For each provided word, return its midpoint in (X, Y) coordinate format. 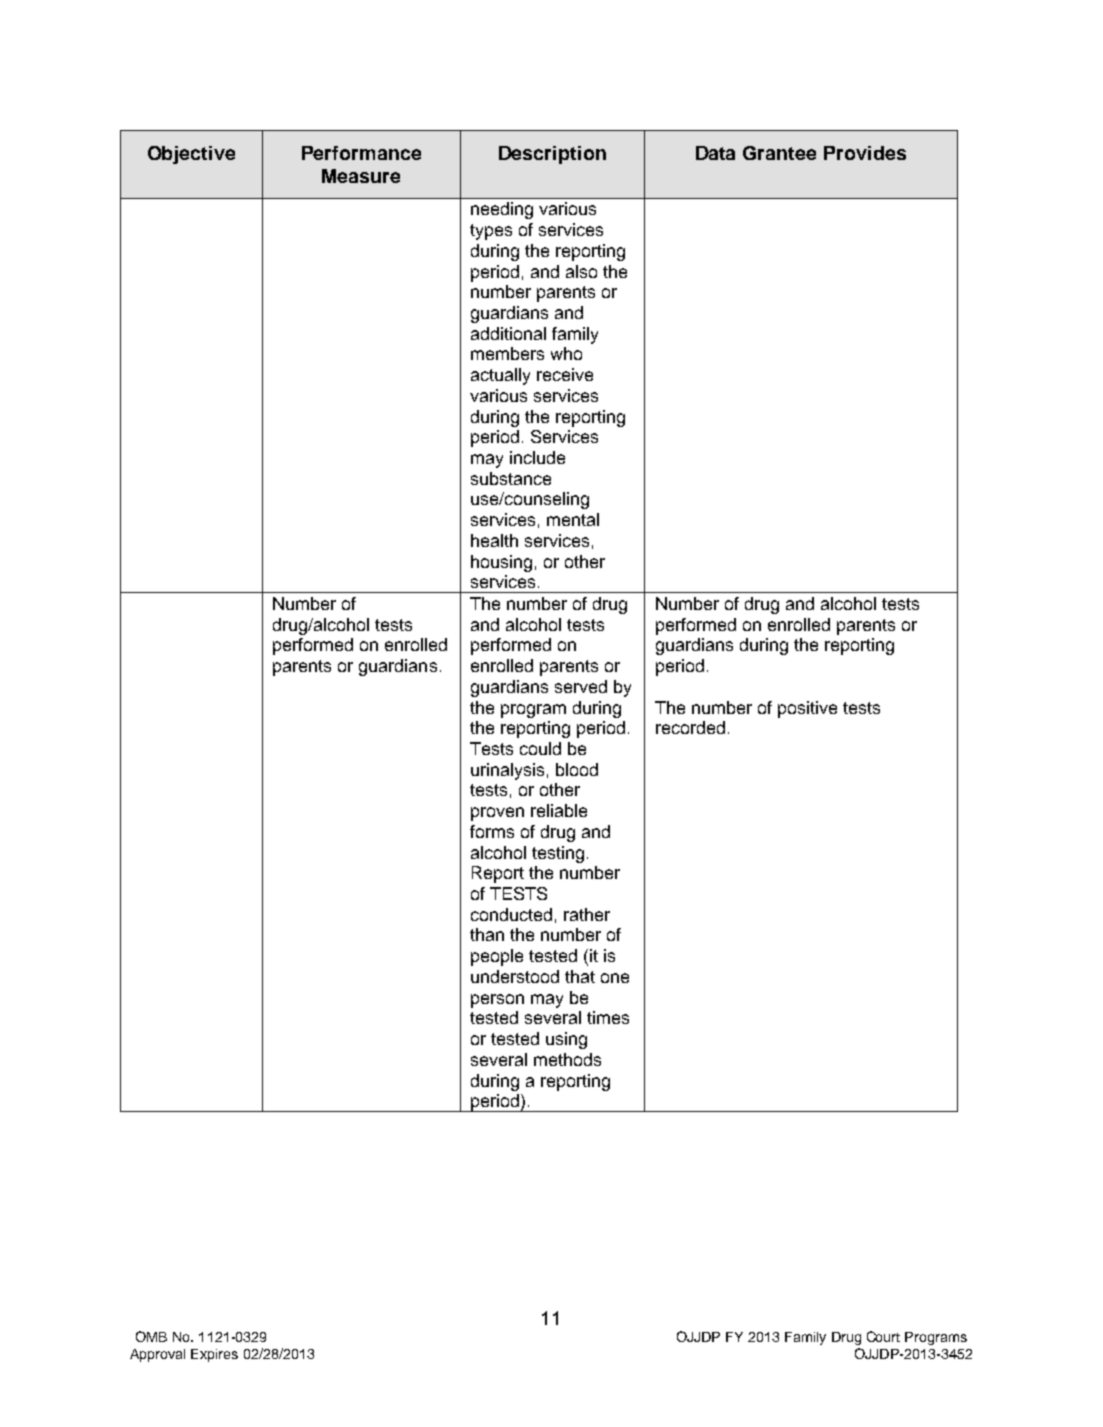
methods (567, 1059)
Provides (865, 153)
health (494, 540)
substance (511, 478)
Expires (214, 1355)
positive (807, 709)
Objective (191, 155)
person (497, 1001)
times (608, 1017)
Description (552, 155)
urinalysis (507, 771)
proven (497, 814)
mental (573, 519)
